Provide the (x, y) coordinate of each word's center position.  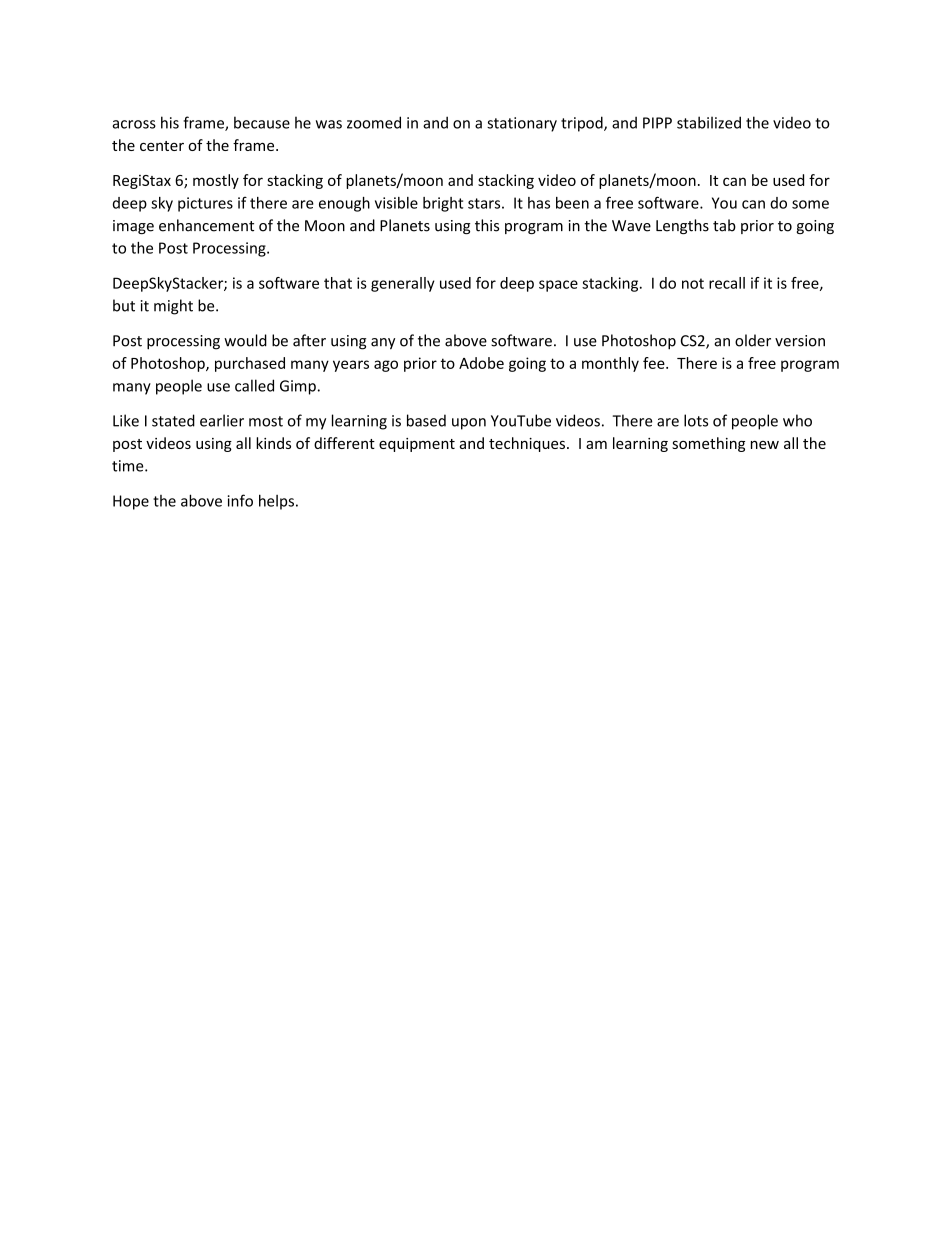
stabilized (709, 122)
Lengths (682, 226)
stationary (522, 124)
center (162, 146)
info (240, 500)
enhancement (206, 225)
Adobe (481, 363)
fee (655, 363)
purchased (250, 364)
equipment (417, 445)
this (487, 225)
